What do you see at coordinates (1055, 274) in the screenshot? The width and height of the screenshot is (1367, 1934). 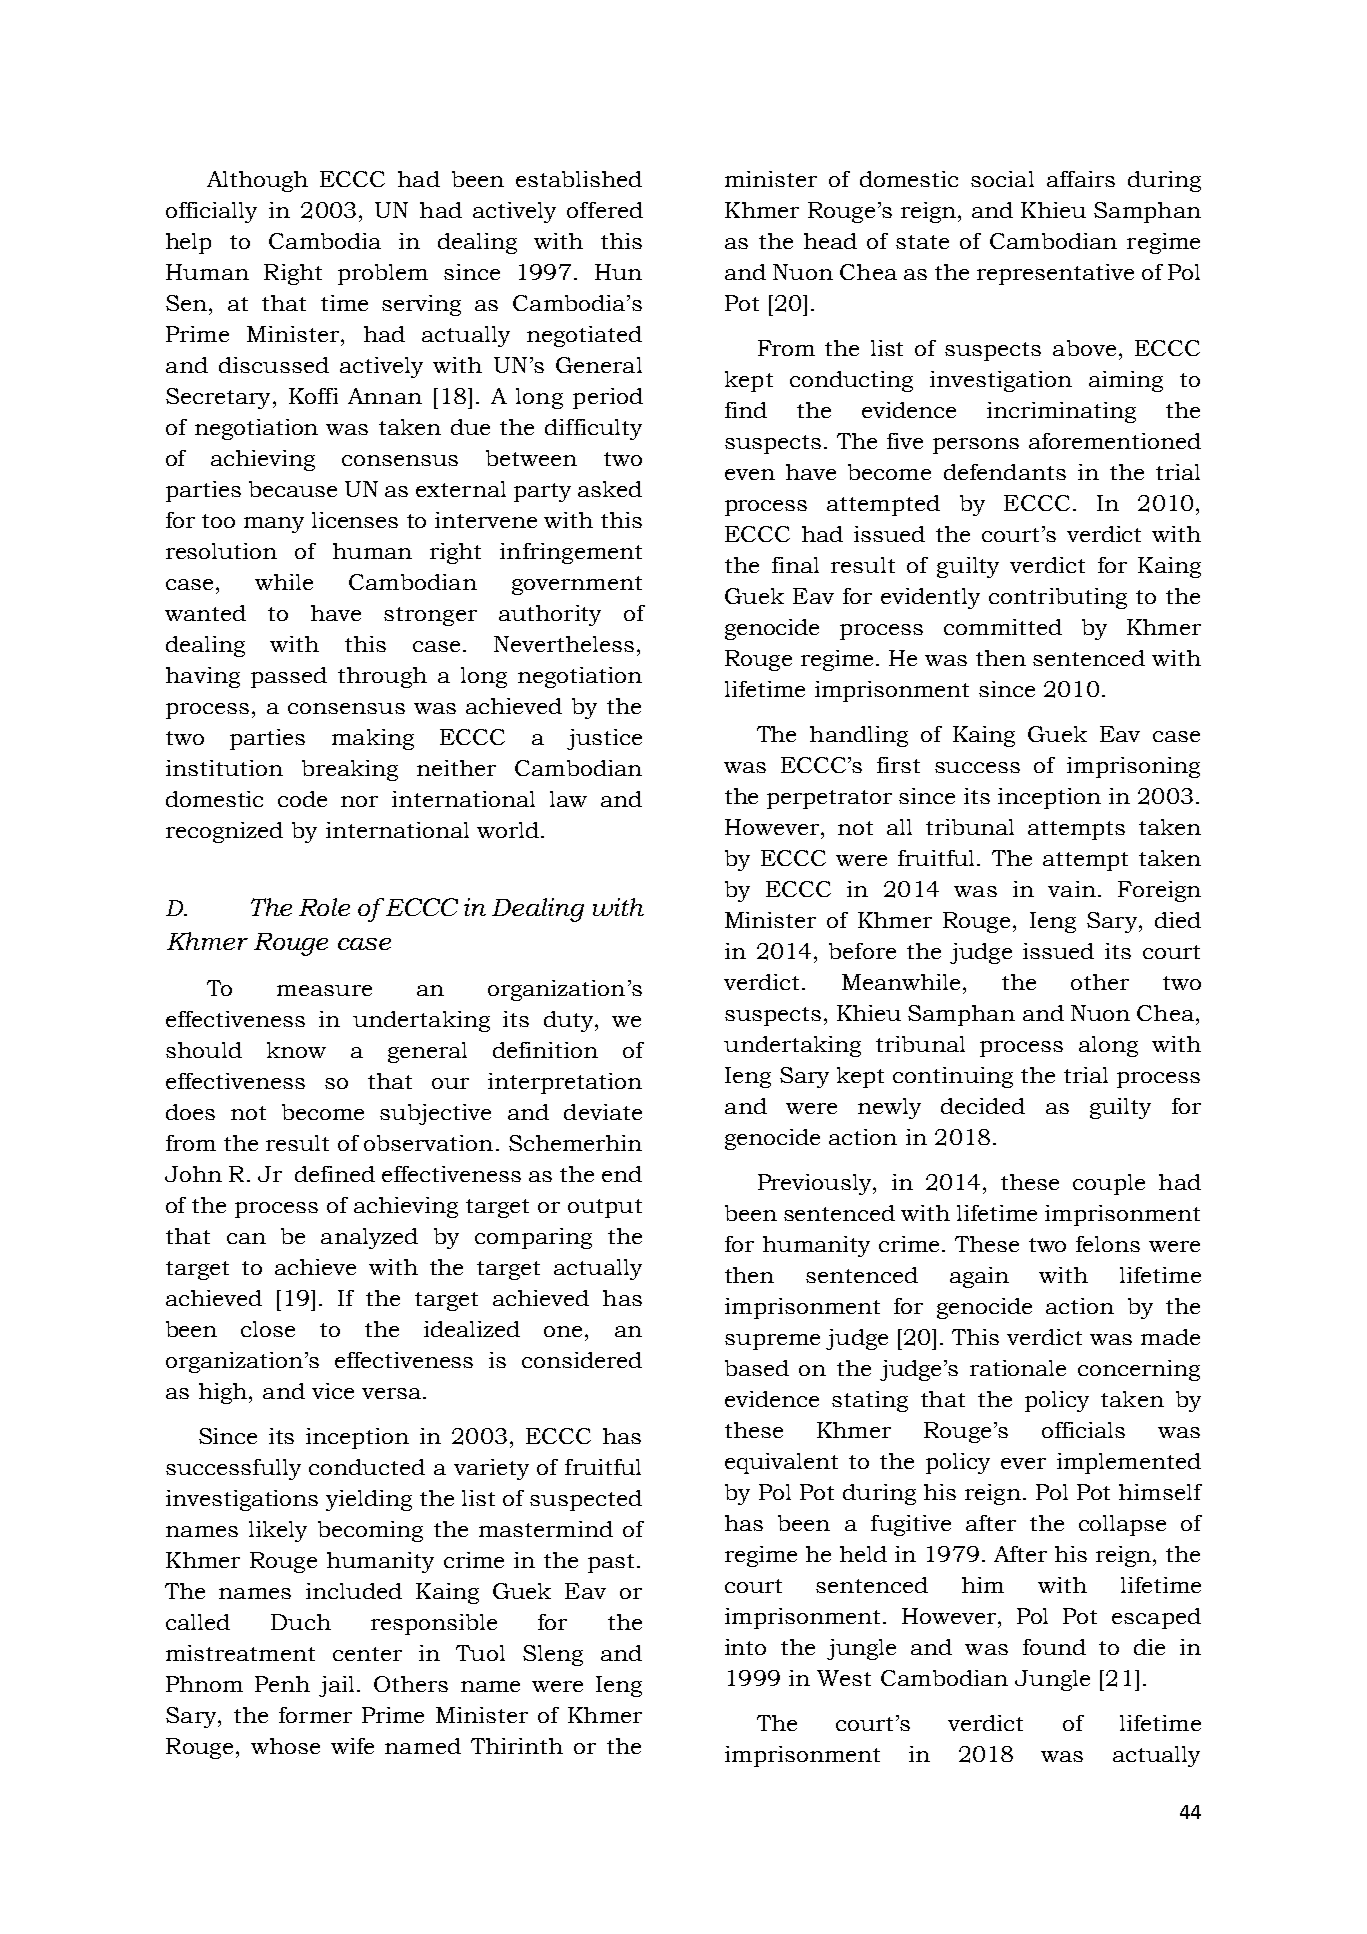 I see `representative` at bounding box center [1055, 274].
